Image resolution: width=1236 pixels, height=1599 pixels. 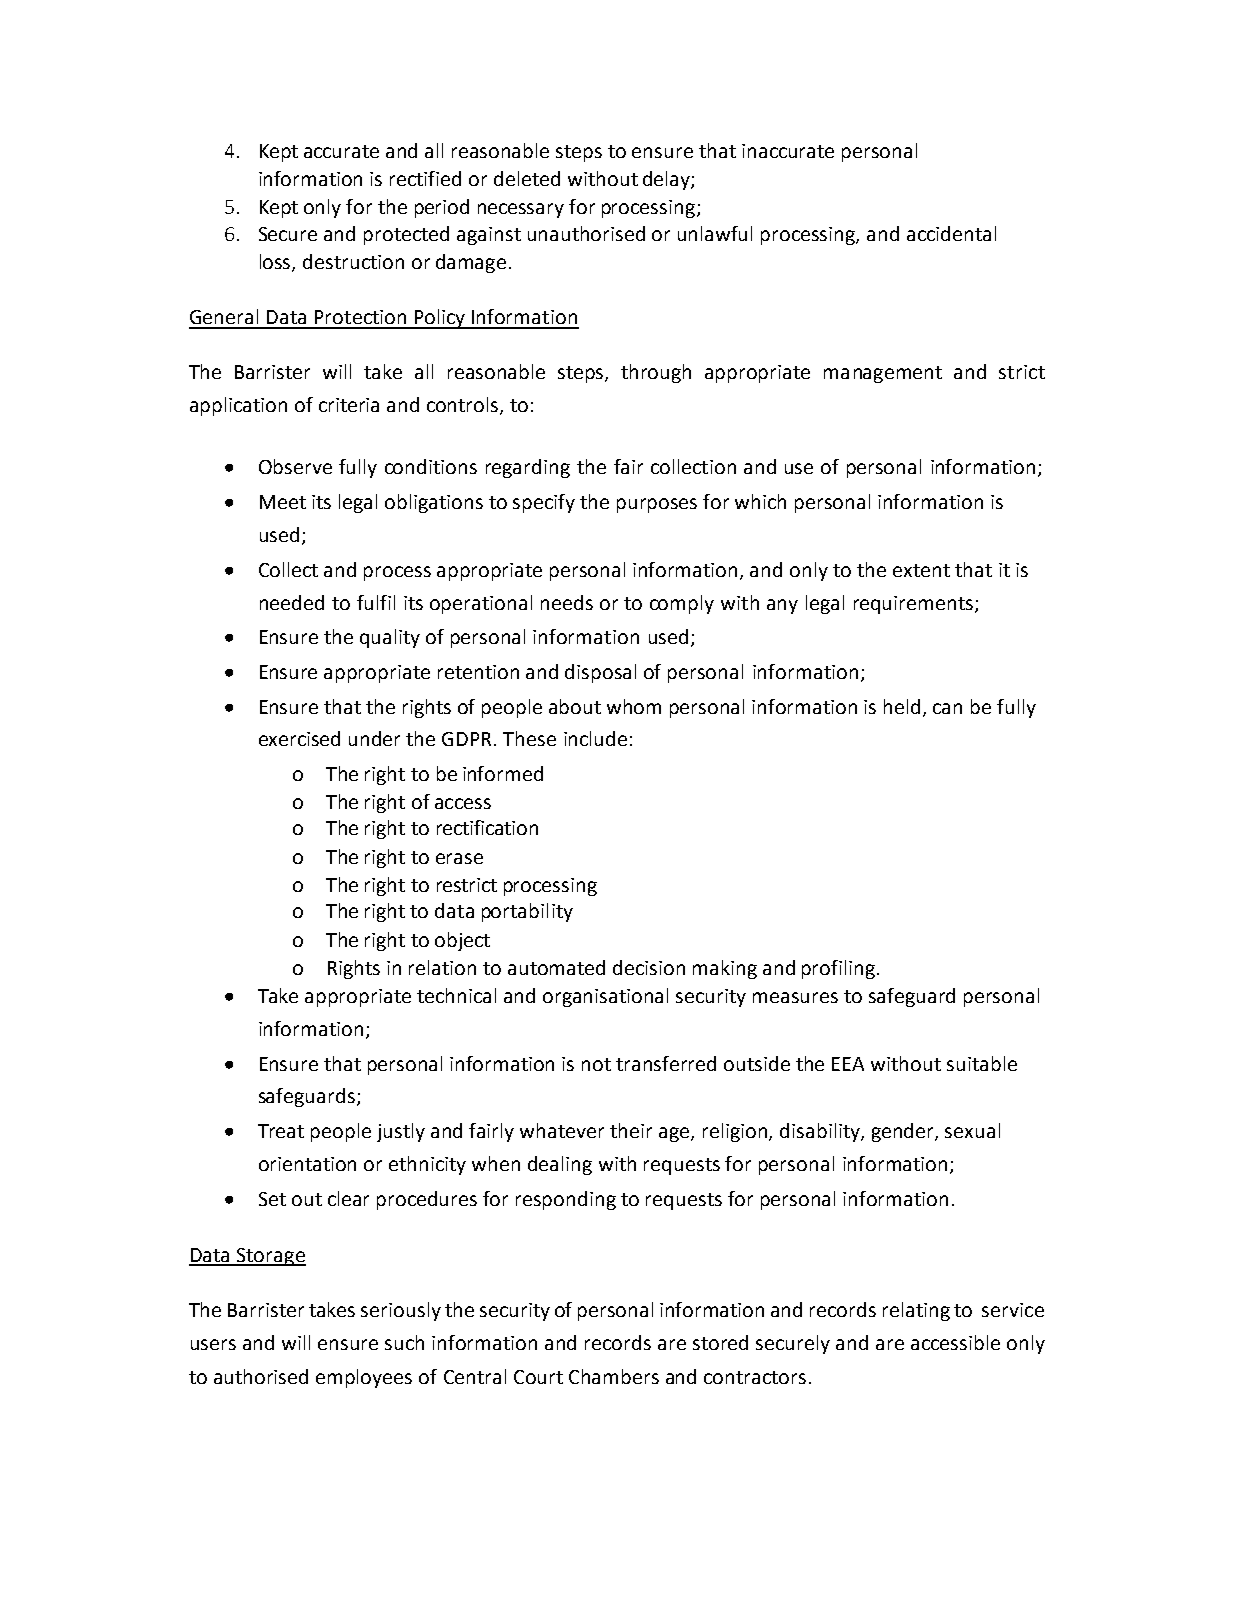 What do you see at coordinates (982, 1063) in the image?
I see `suitable` at bounding box center [982, 1063].
